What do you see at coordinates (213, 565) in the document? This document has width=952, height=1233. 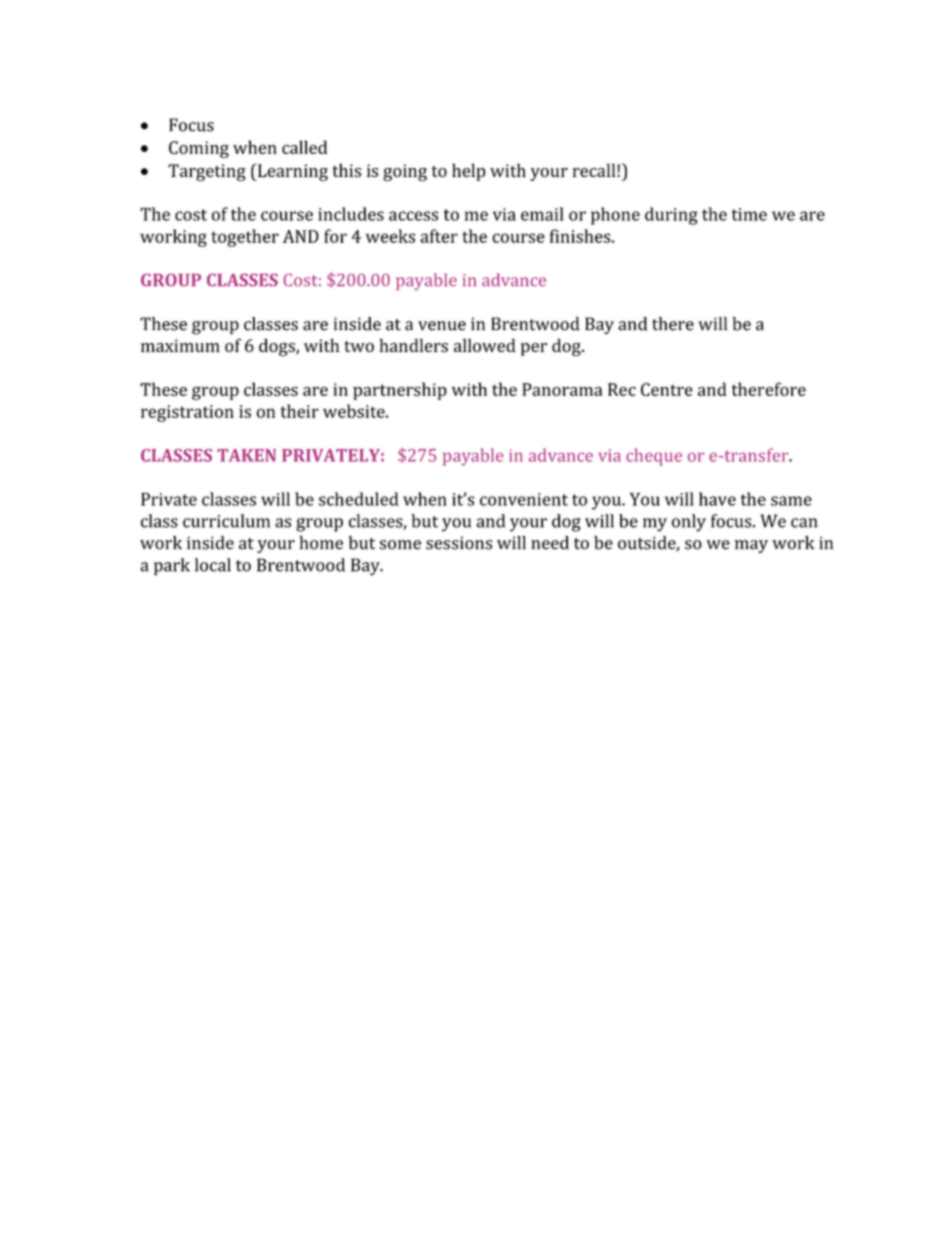 I see `local` at bounding box center [213, 565].
